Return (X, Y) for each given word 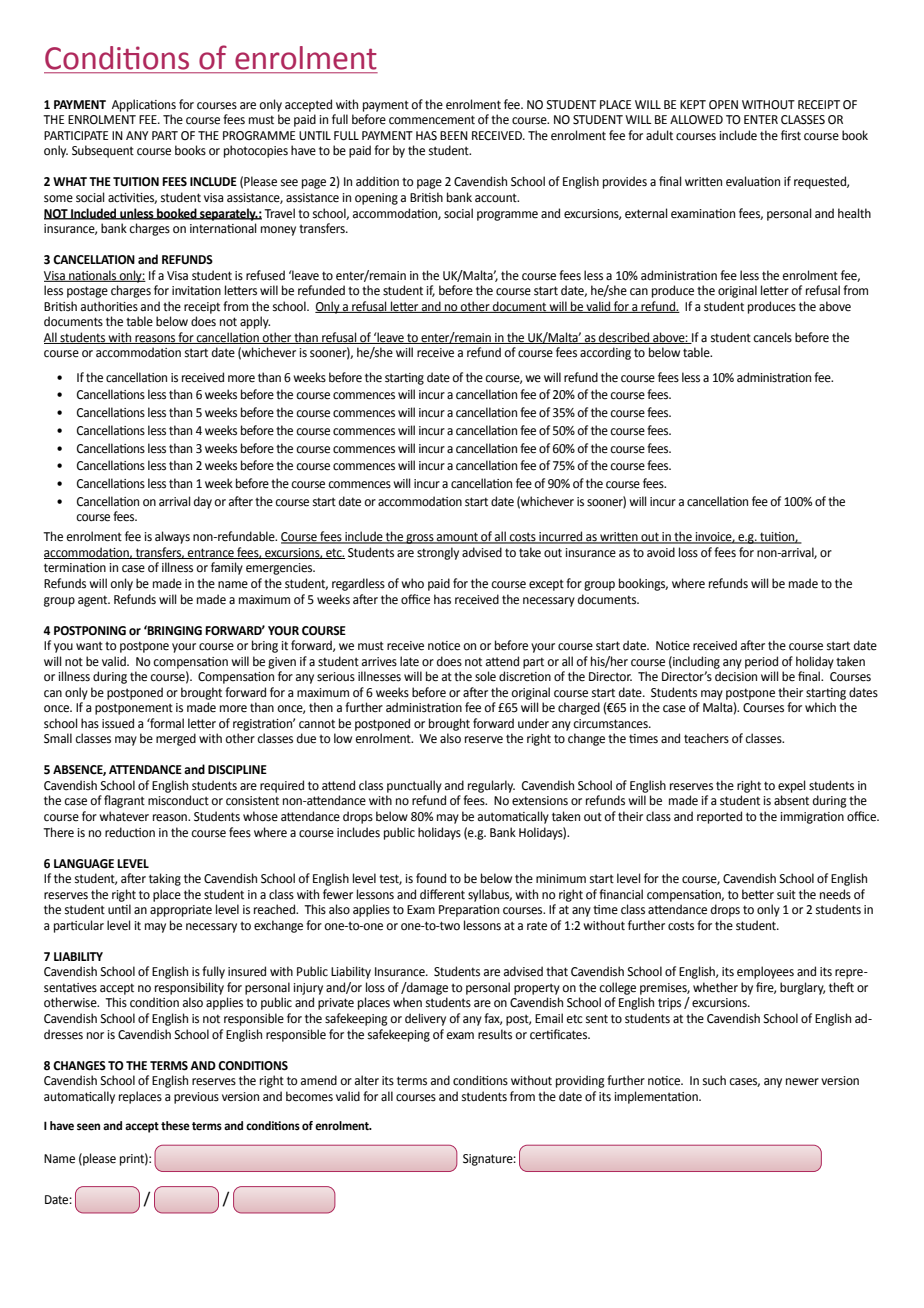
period (761, 662)
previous (196, 1098)
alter (367, 1080)
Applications (144, 105)
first (791, 135)
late (409, 661)
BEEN (454, 135)
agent (94, 601)
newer (802, 1082)
